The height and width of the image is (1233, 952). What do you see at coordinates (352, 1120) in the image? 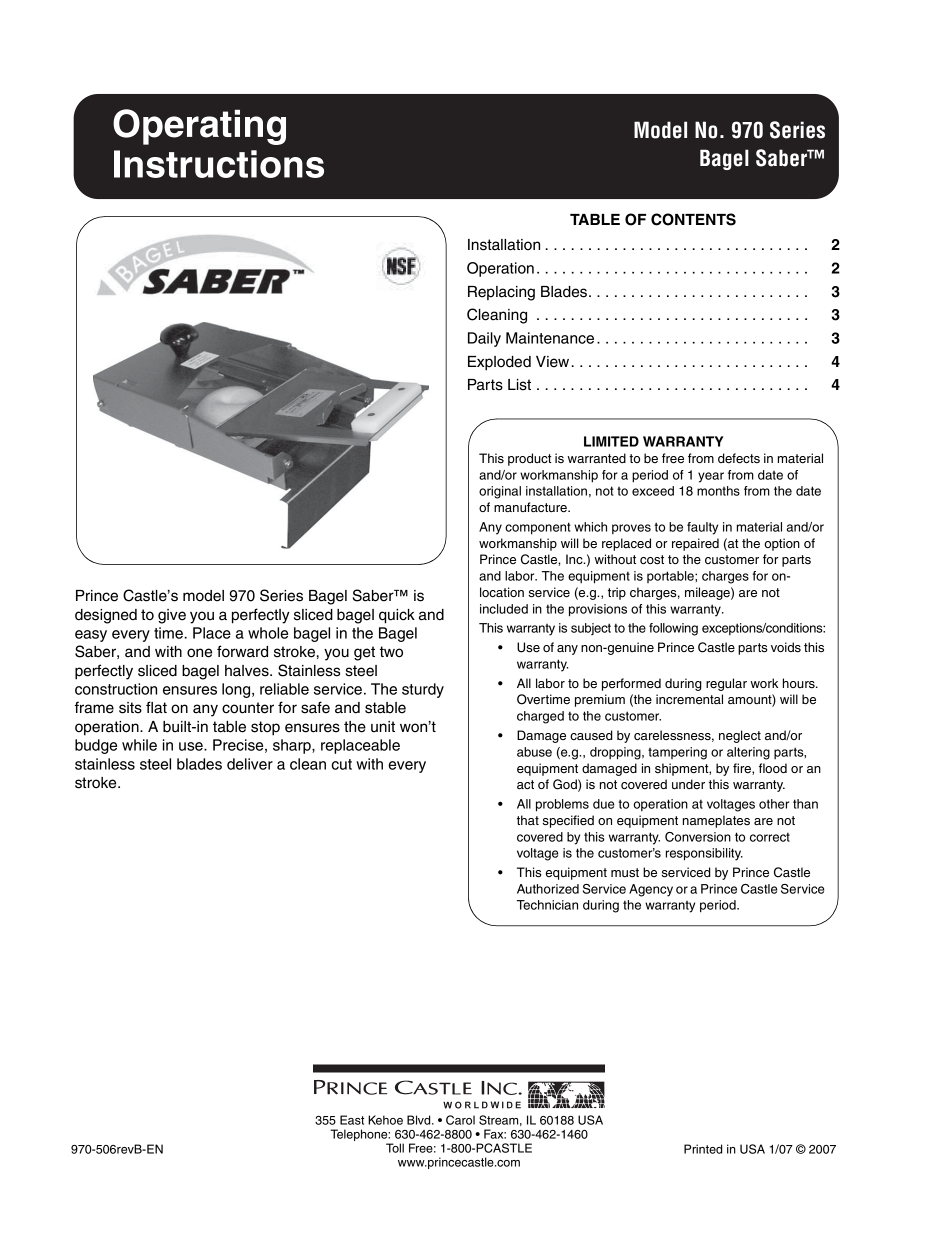
I see `East` at bounding box center [352, 1120].
